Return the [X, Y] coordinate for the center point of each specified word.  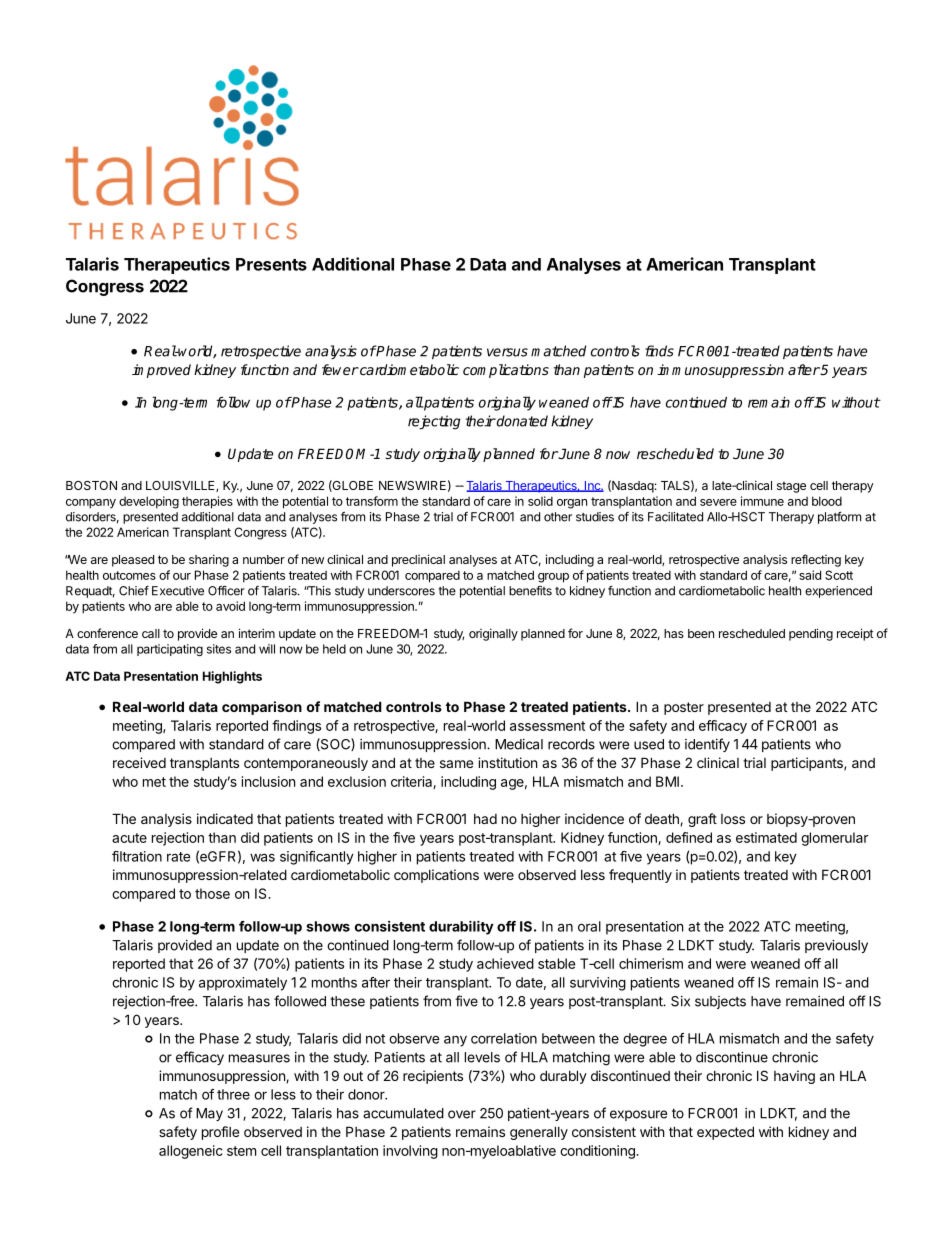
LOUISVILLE [181, 486]
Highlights [232, 677]
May [209, 1114]
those [212, 893]
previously [836, 946]
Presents [271, 264]
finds [659, 351]
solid [540, 501]
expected [725, 1133]
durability [461, 928]
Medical [519, 744]
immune [762, 501]
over [462, 1114]
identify [707, 745]
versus [507, 352]
